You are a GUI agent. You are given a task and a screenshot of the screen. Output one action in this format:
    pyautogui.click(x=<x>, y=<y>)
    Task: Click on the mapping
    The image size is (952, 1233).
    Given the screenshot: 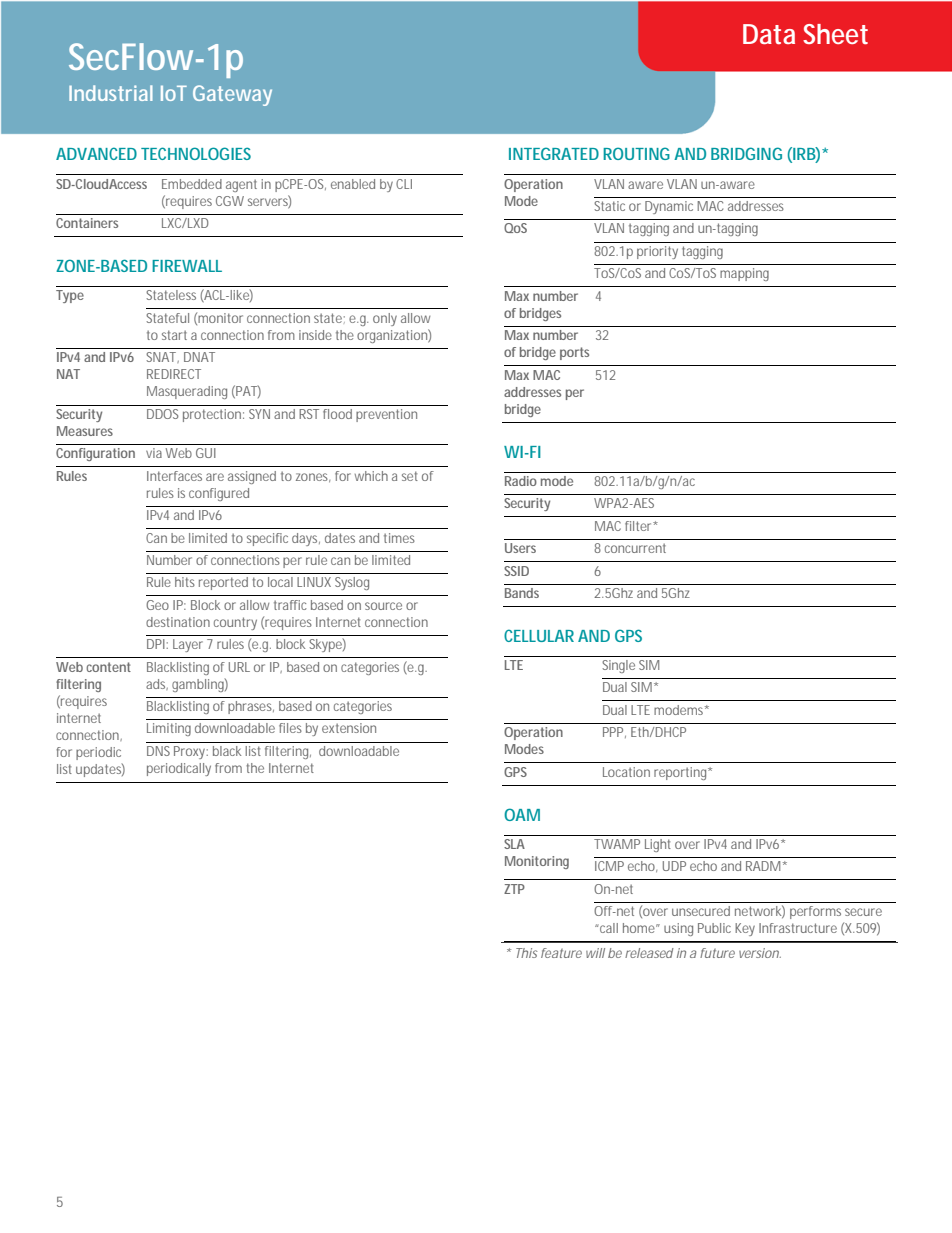 What is the action you would take?
    pyautogui.click(x=744, y=274)
